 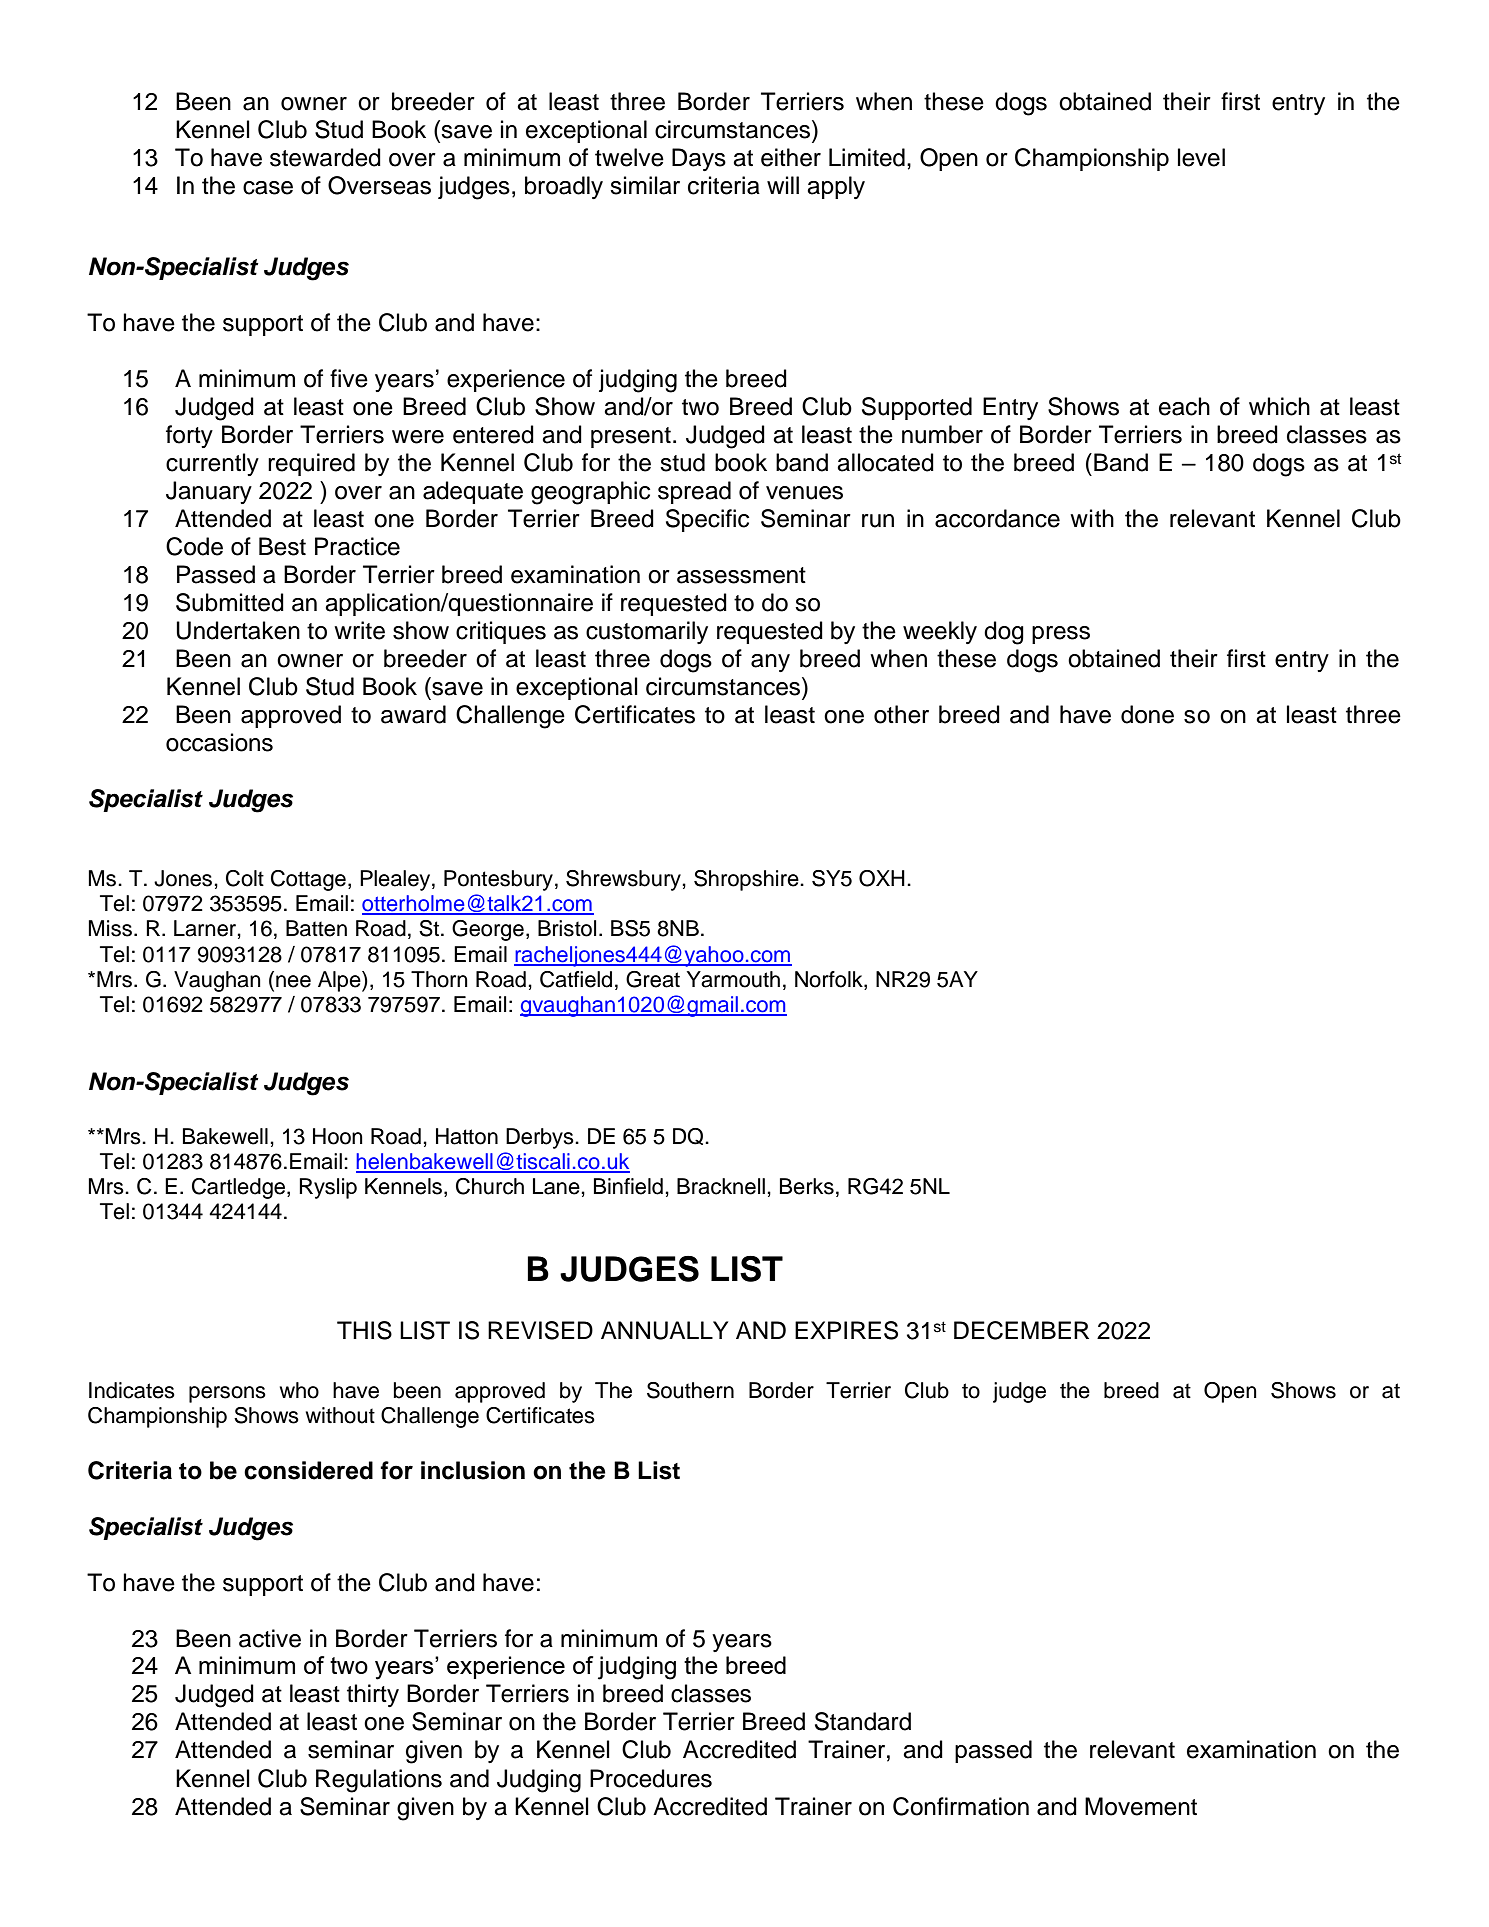 I want to click on level, so click(x=1201, y=157).
